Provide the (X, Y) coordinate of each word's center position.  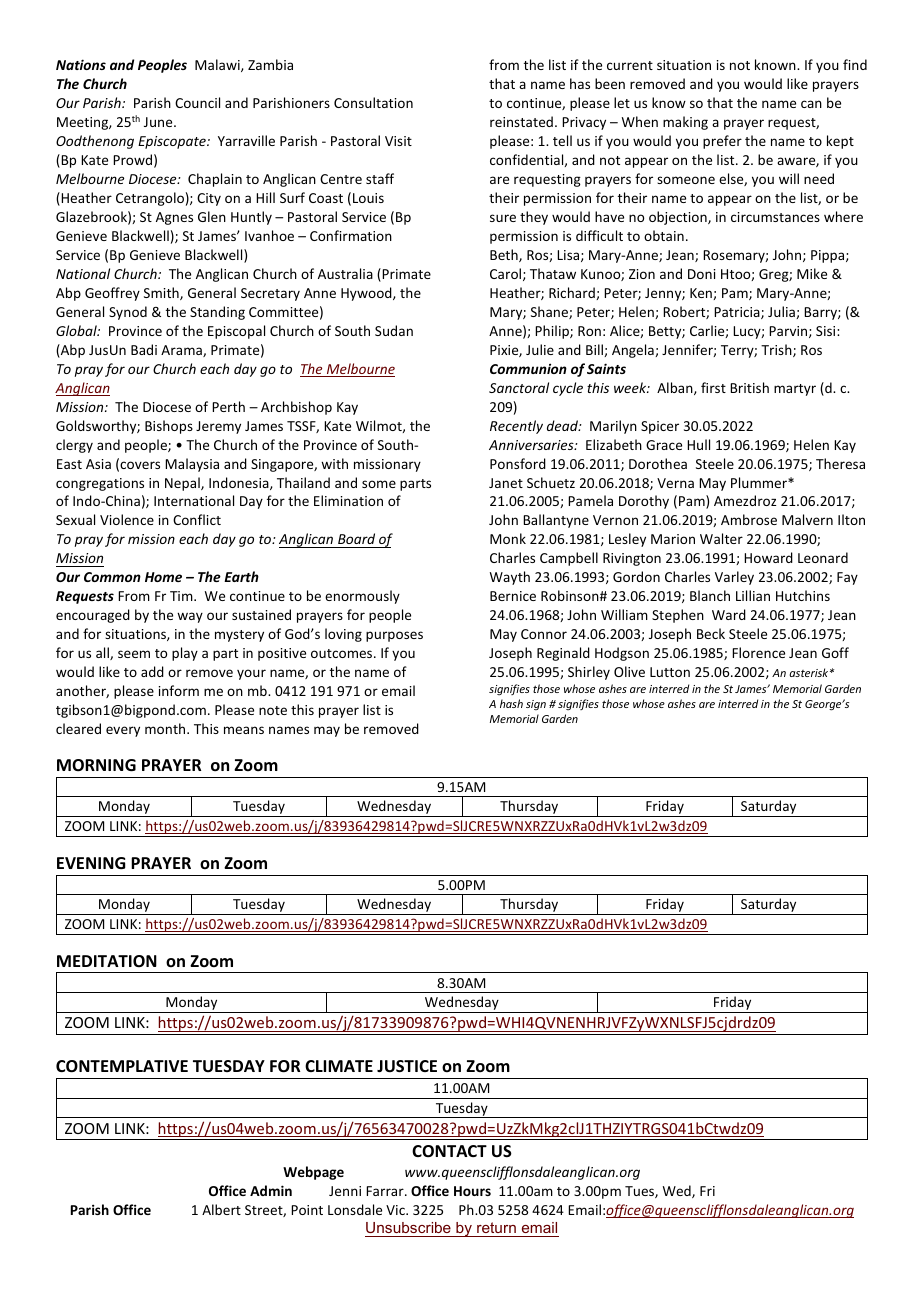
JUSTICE (407, 1066)
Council (197, 102)
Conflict (197, 519)
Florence (758, 652)
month (166, 728)
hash (511, 703)
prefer (722, 142)
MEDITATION (107, 961)
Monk (508, 538)
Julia (782, 312)
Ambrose (749, 519)
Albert (221, 1209)
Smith (162, 293)
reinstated (521, 121)
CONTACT (449, 1151)
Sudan (394, 330)
